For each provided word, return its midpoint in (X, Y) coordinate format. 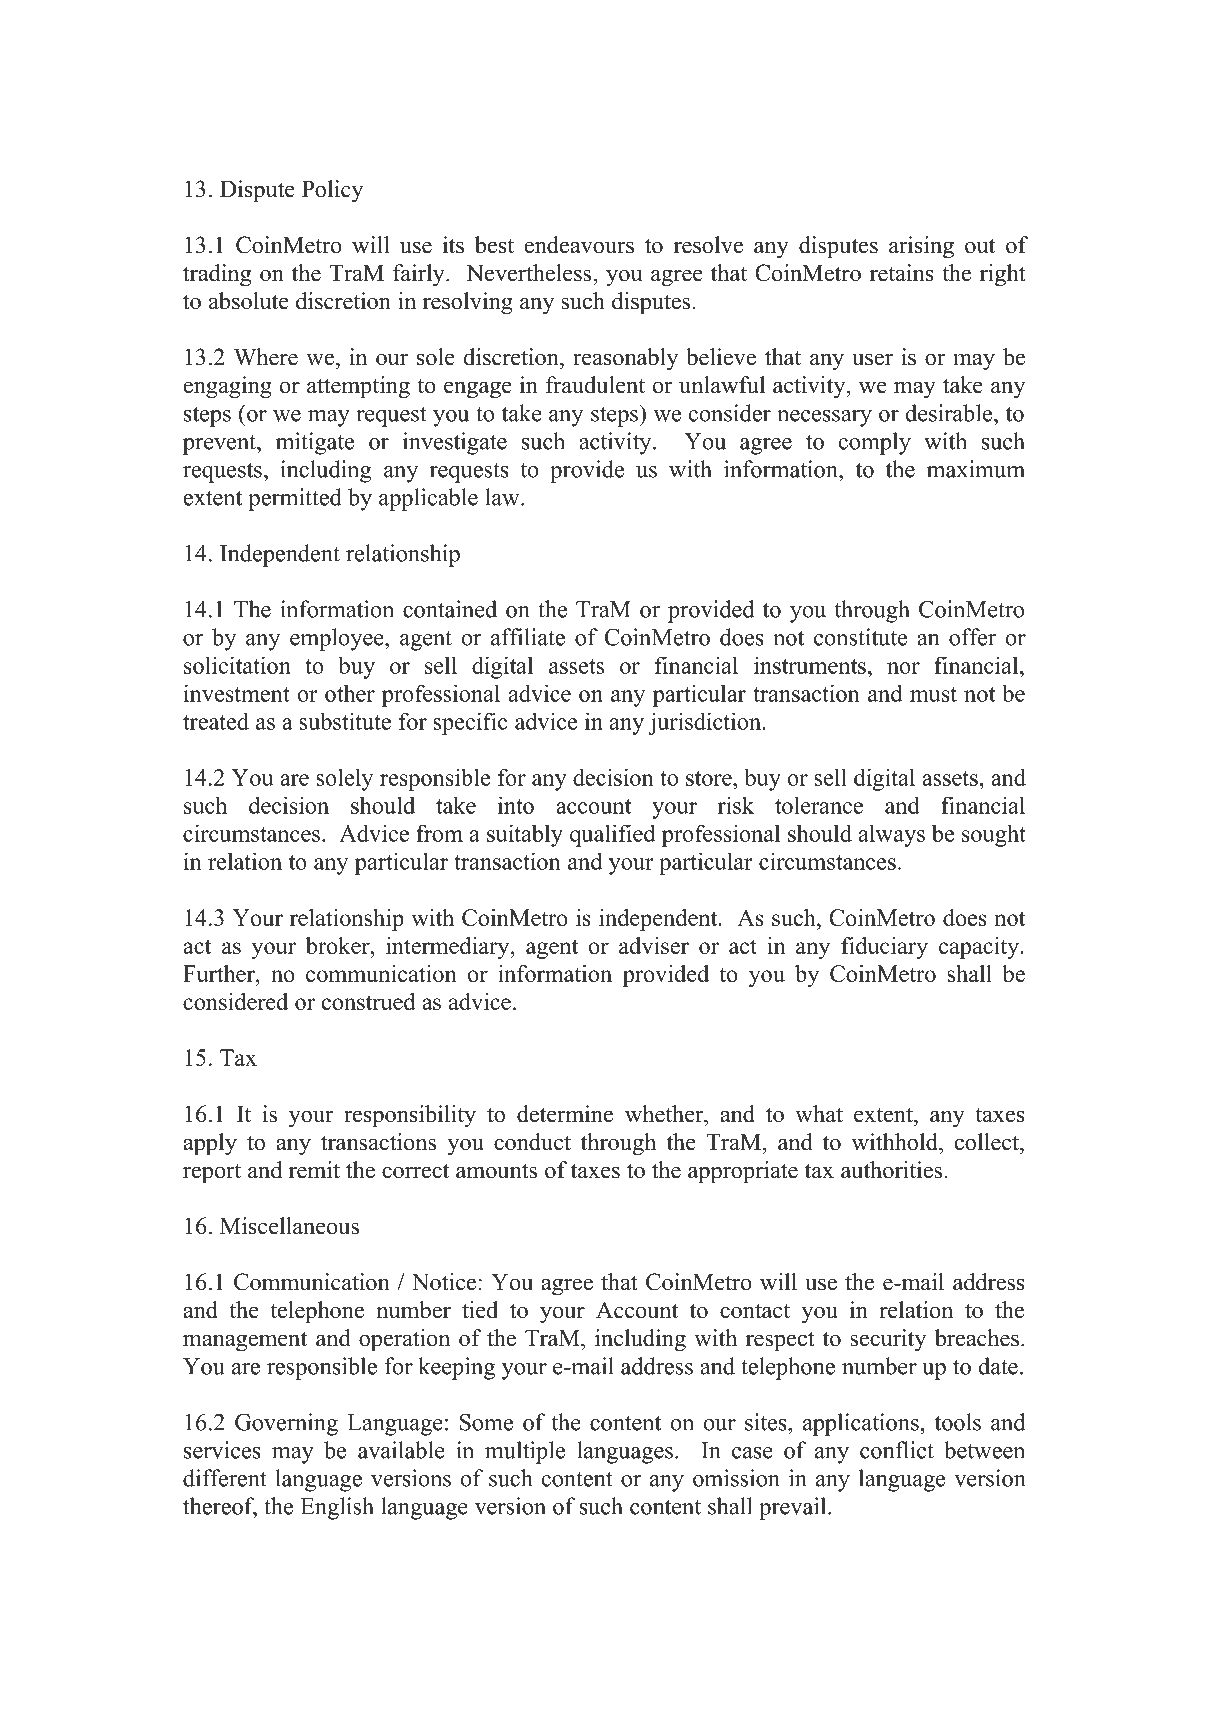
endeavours (579, 245)
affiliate (528, 637)
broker (339, 945)
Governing (286, 1424)
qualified (613, 835)
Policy (332, 191)
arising (921, 247)
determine (565, 1114)
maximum (976, 469)
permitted (295, 499)
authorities (891, 1170)
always (892, 835)
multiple (525, 1452)
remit (314, 1170)
